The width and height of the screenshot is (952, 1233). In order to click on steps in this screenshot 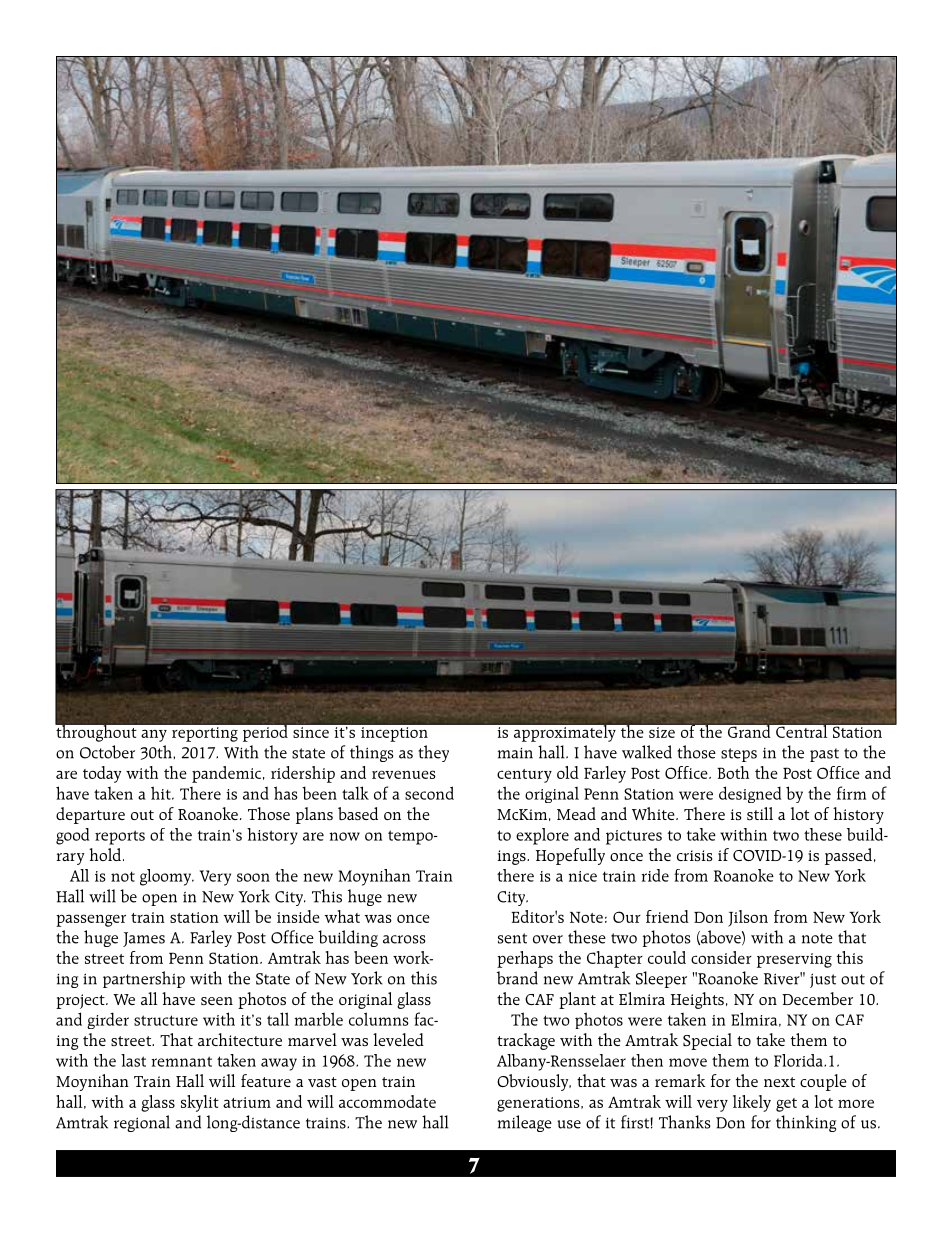, I will do `click(739, 755)`.
